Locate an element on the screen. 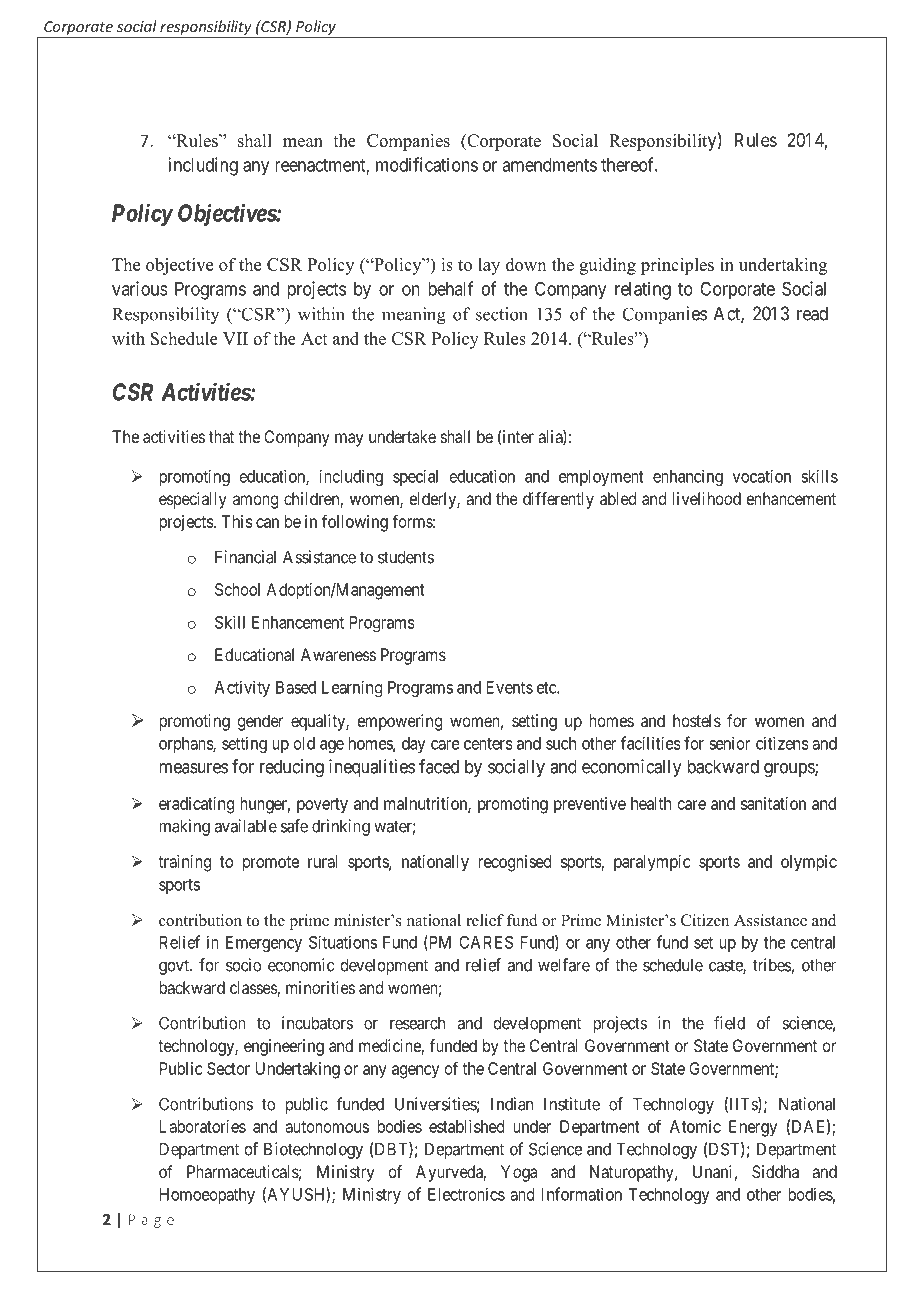 The height and width of the screenshot is (1309, 924). modifications is located at coordinates (427, 164).
